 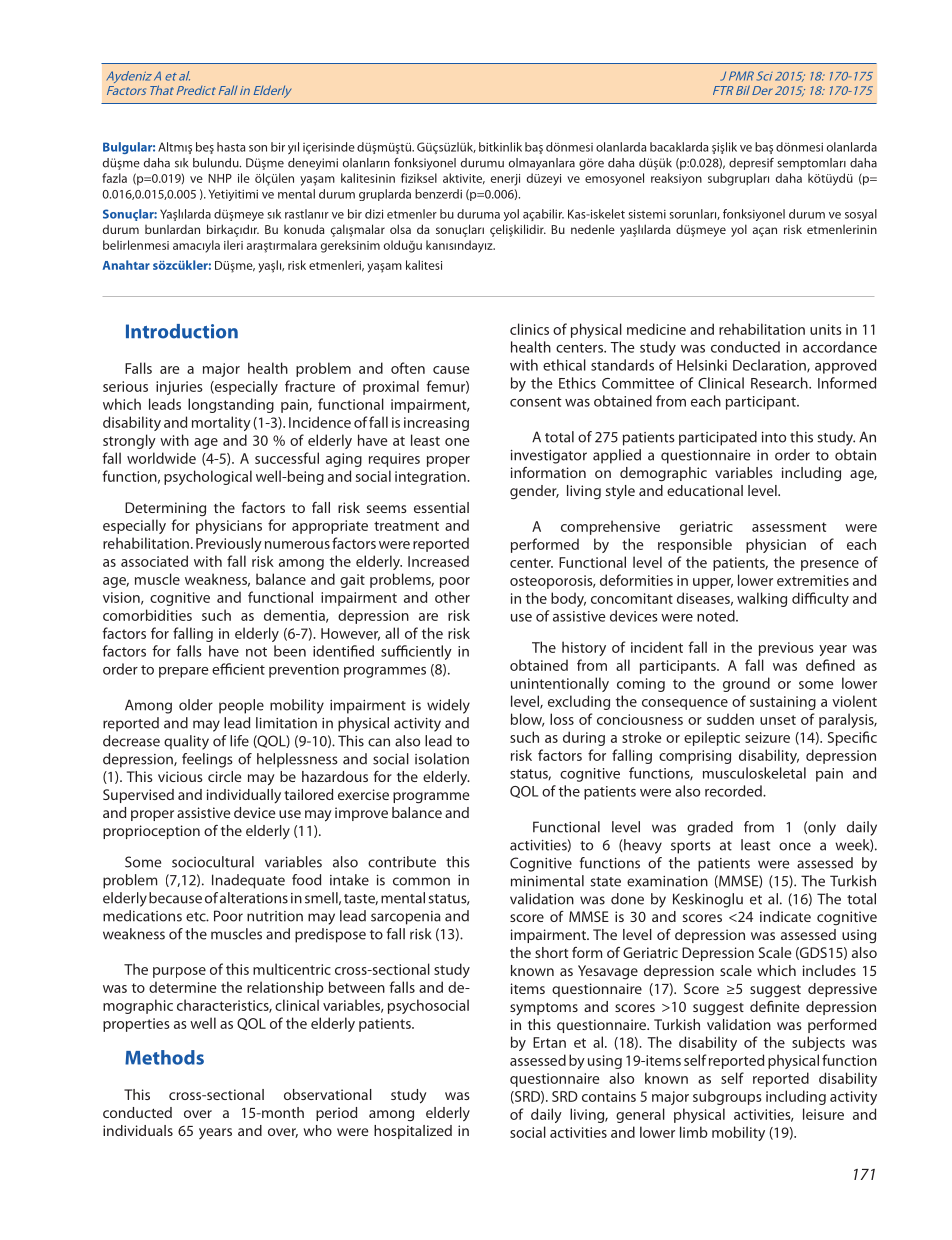 What do you see at coordinates (164, 1057) in the image?
I see `Methods` at bounding box center [164, 1057].
